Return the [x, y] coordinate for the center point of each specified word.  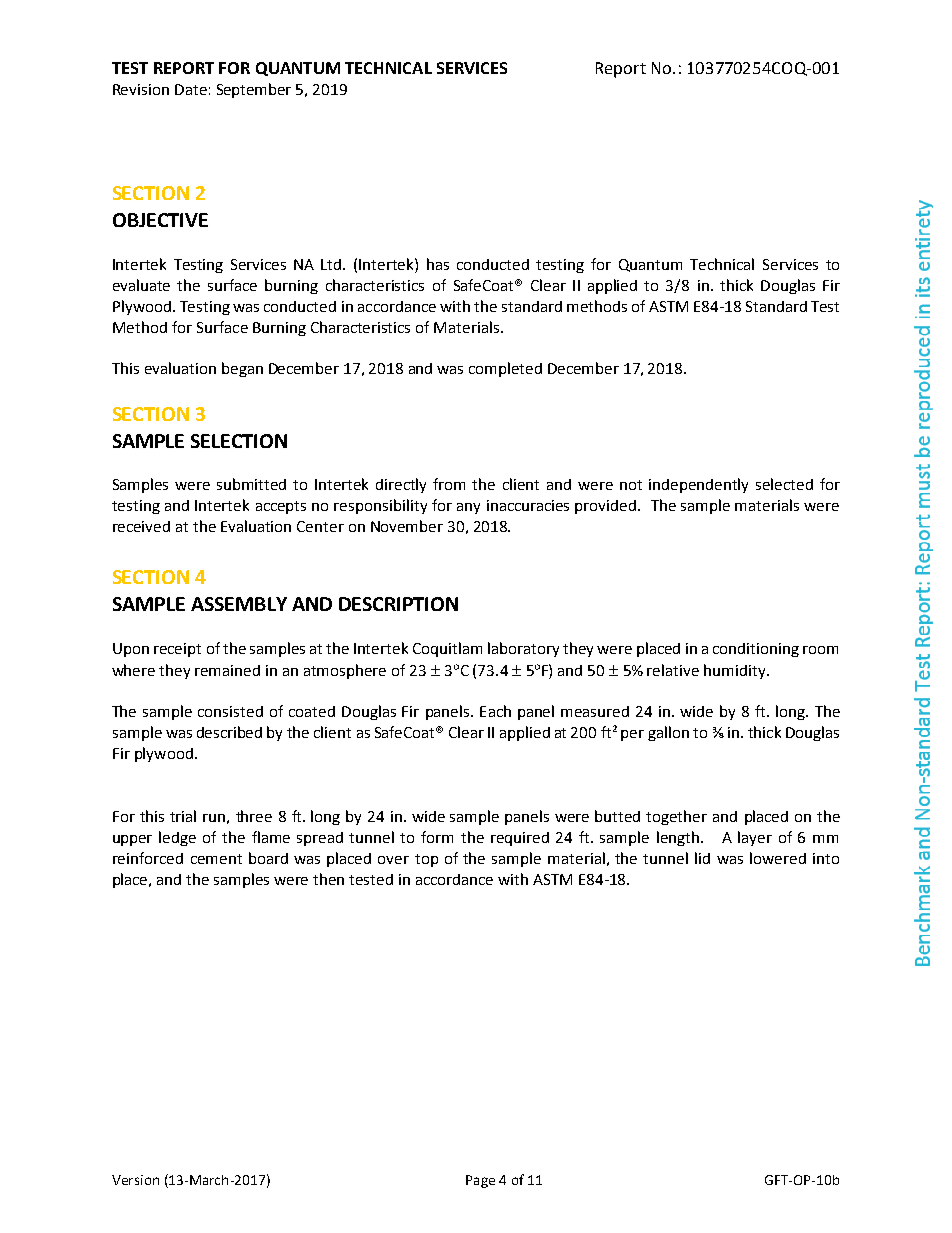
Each [495, 711]
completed [505, 369]
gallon [668, 733]
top [426, 860]
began [242, 369]
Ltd [332, 264]
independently [698, 485]
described [229, 732]
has [438, 264]
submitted [251, 484]
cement [216, 859]
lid [702, 858]
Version [135, 1180]
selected [784, 484]
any [468, 508]
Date [191, 89]
